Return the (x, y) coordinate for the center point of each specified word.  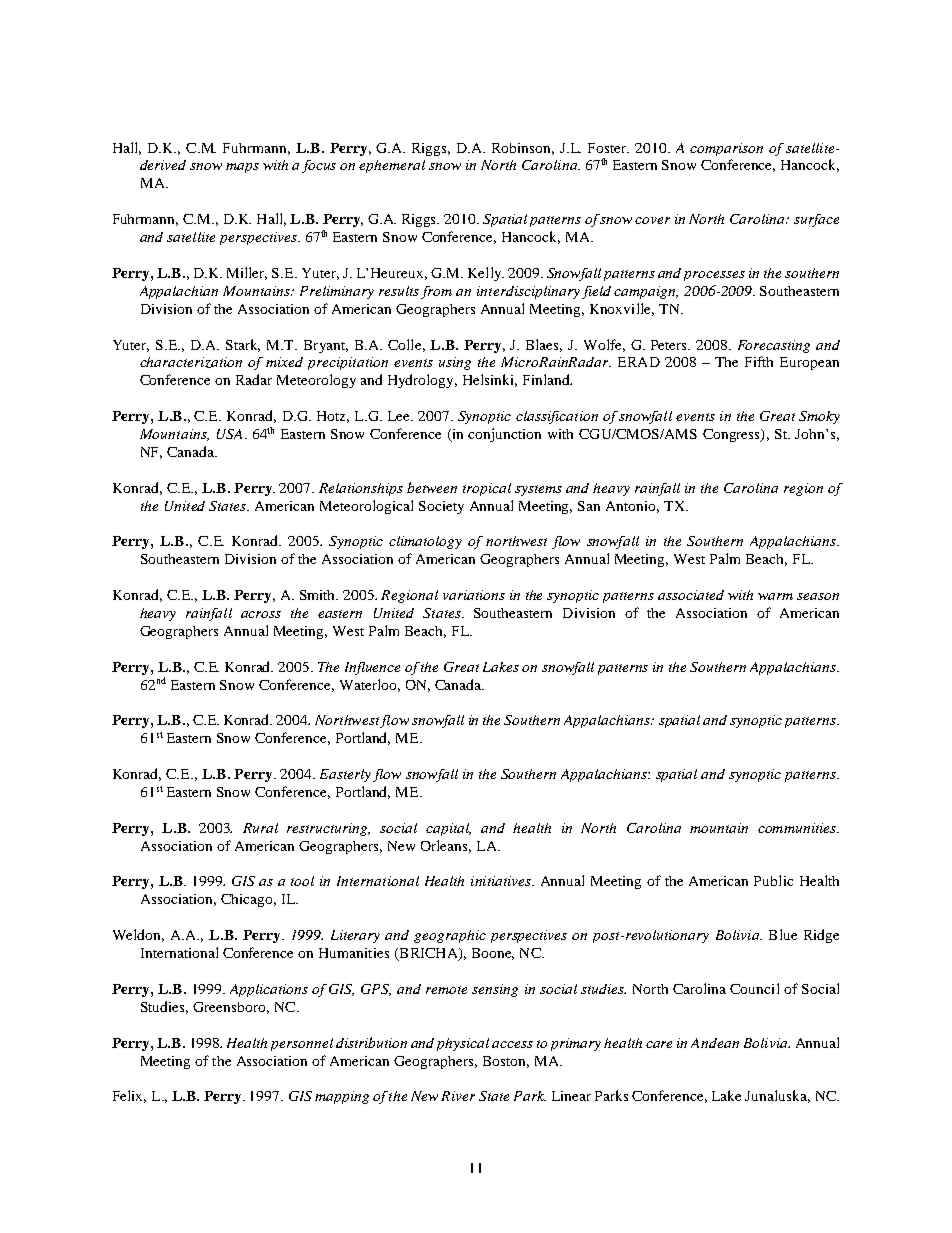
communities (798, 828)
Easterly (345, 775)
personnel (302, 1044)
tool (302, 881)
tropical (487, 489)
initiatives (502, 881)
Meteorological (366, 507)
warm (775, 596)
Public (773, 880)
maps (242, 168)
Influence (372, 668)
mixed (284, 362)
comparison (726, 149)
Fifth (759, 361)
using (455, 363)
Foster (608, 148)
